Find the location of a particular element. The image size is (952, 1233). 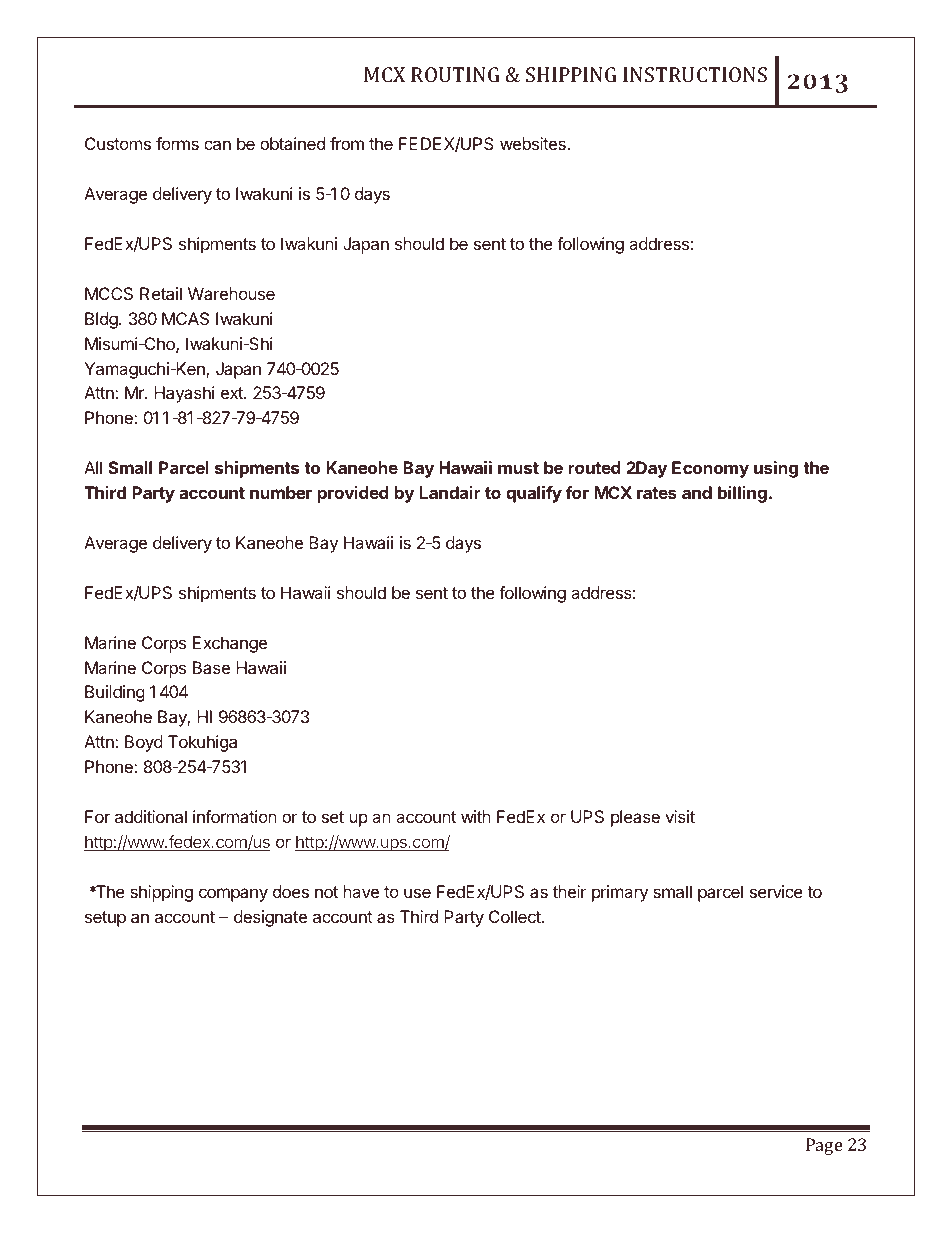

ROUTING is located at coordinates (455, 74).
